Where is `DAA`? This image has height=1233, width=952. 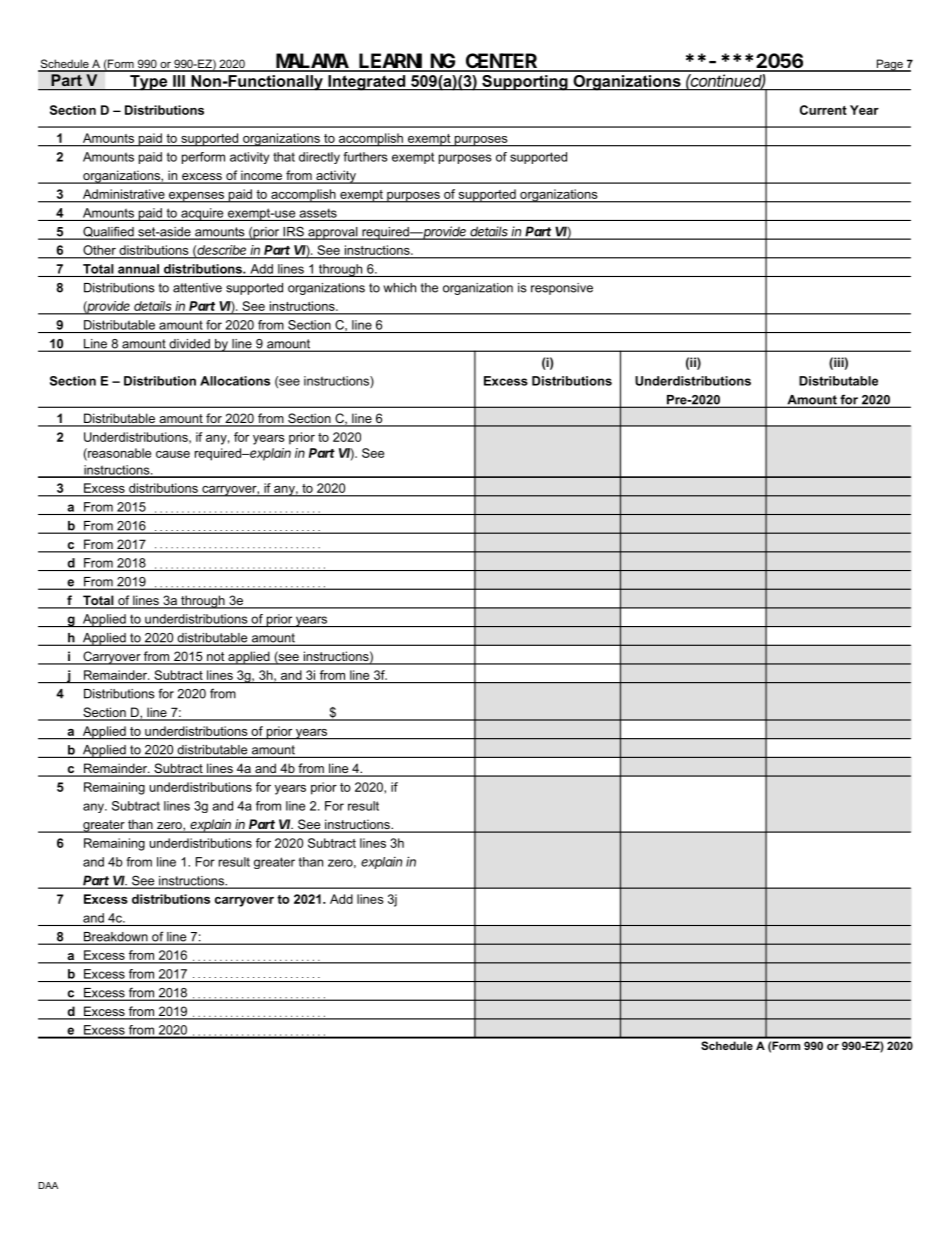
DAA is located at coordinates (48, 1185).
